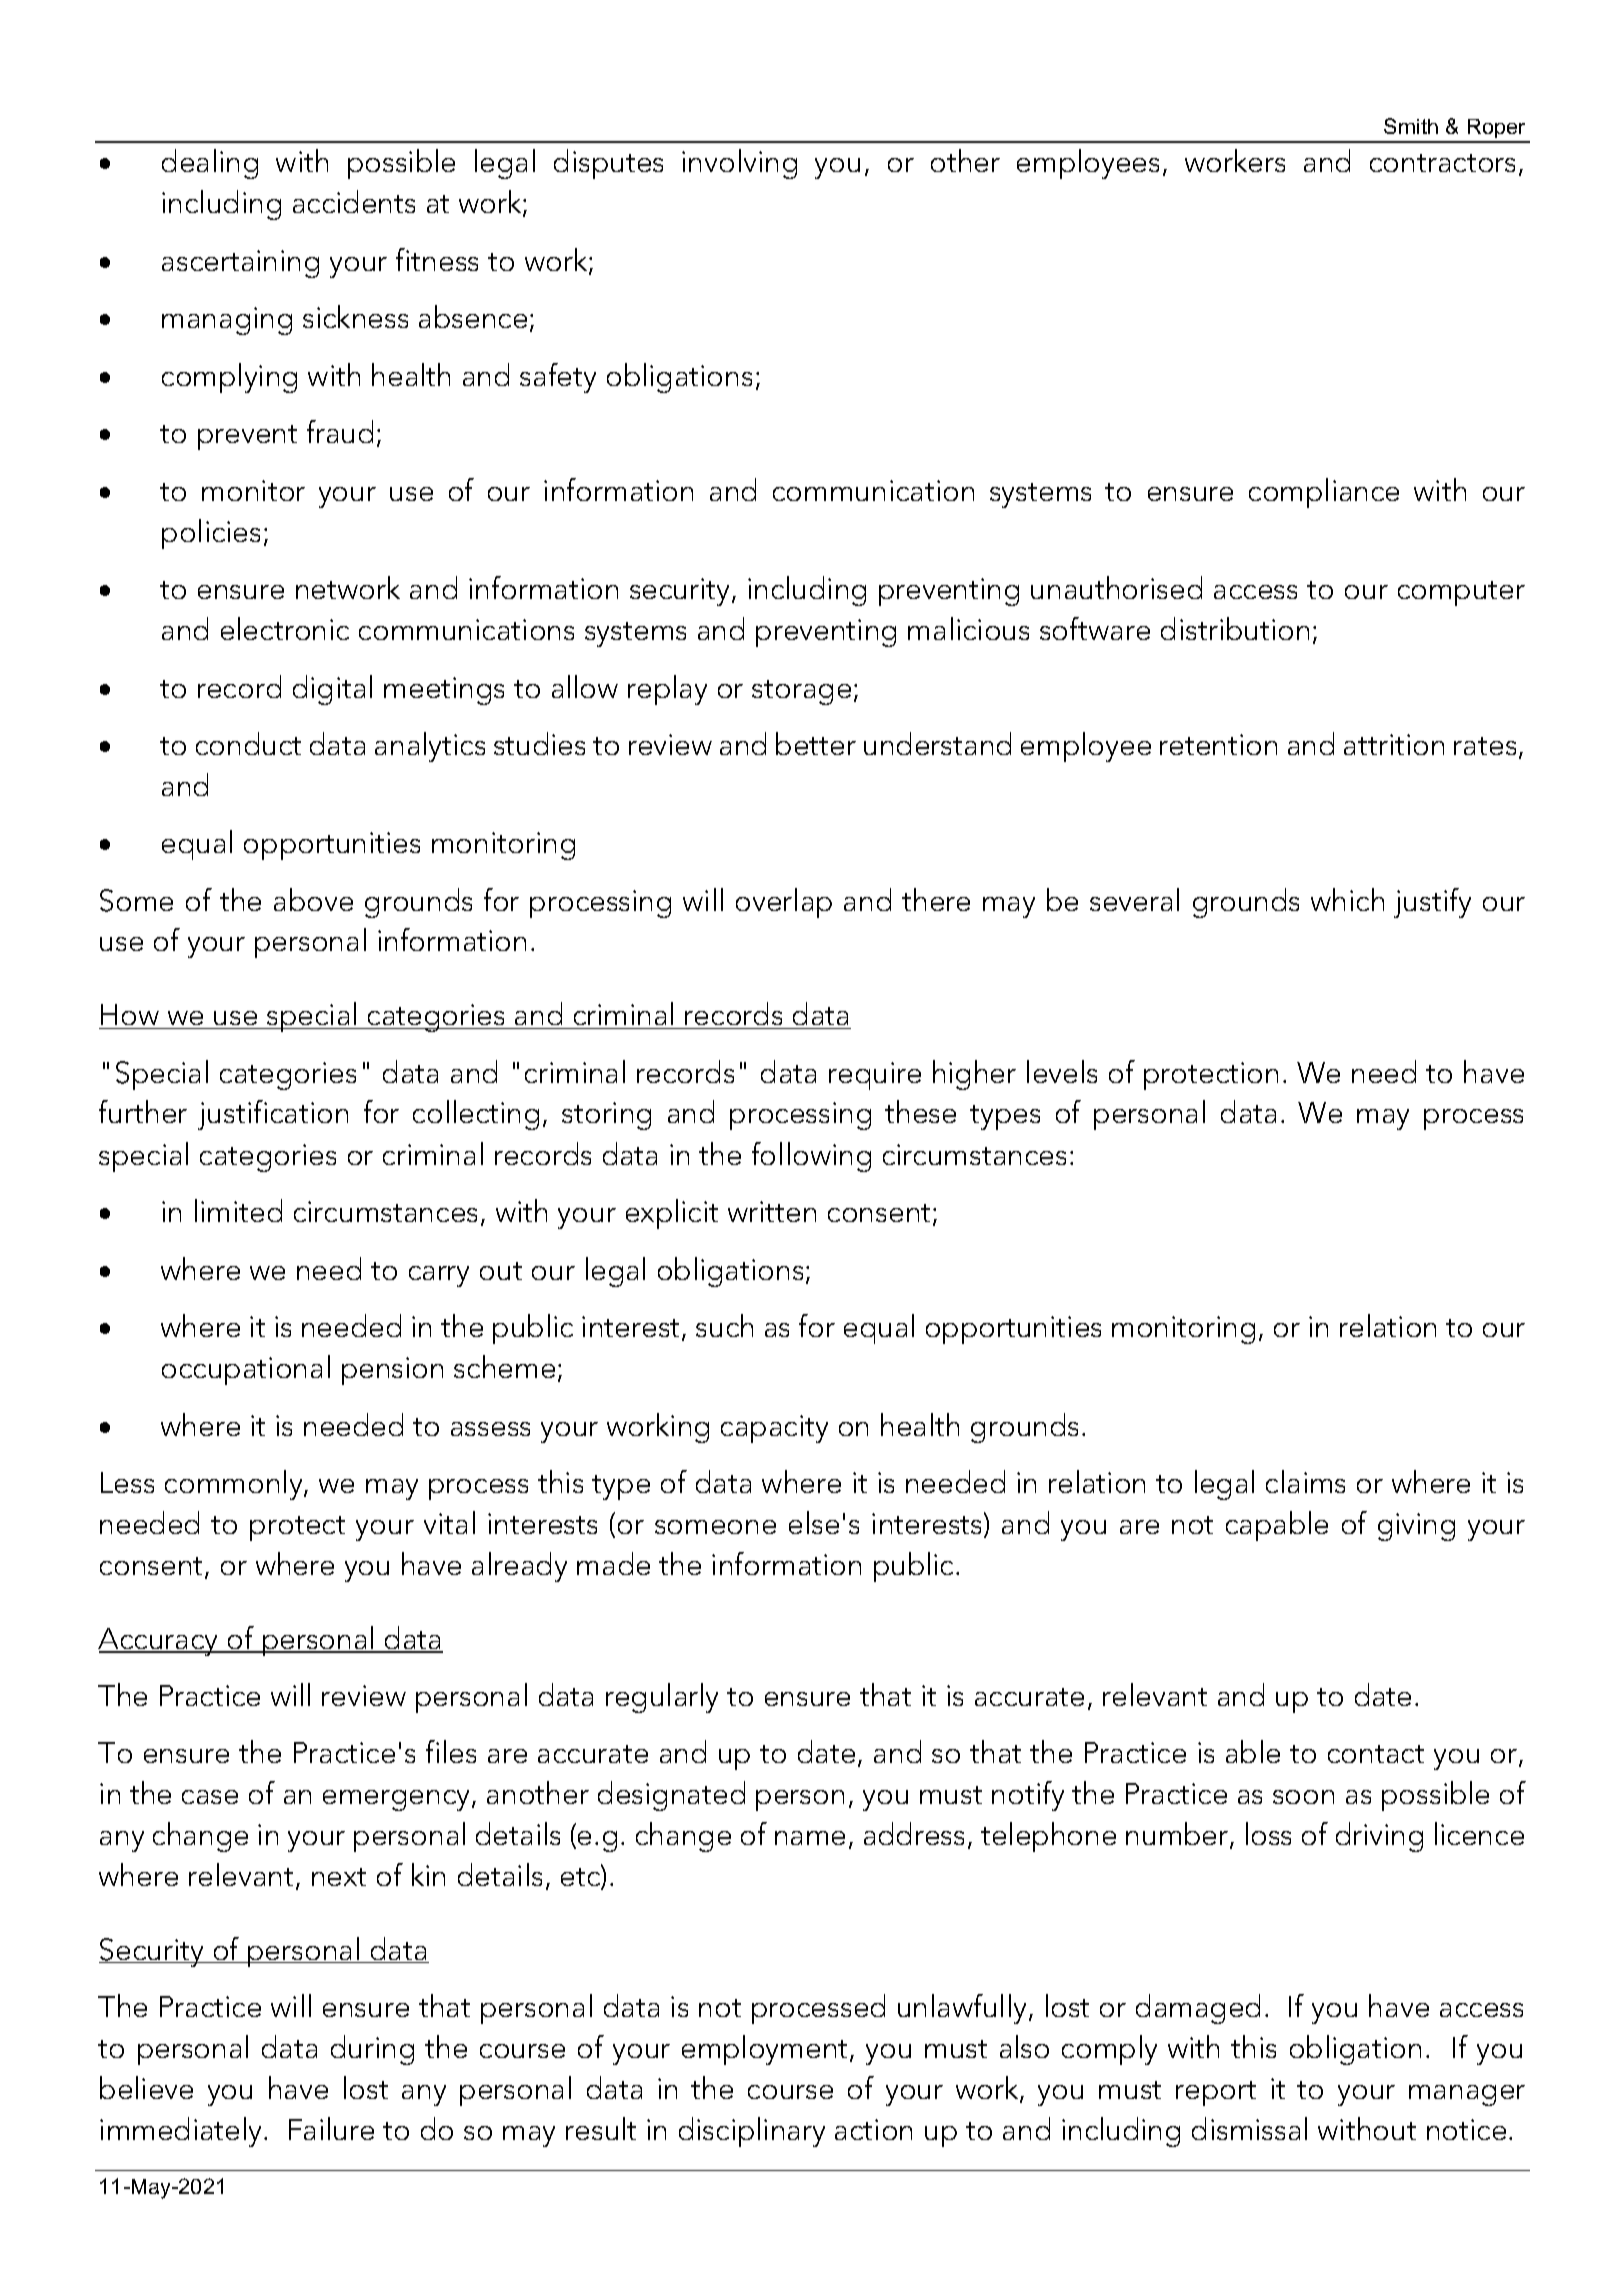  I want to click on during, so click(372, 2050).
